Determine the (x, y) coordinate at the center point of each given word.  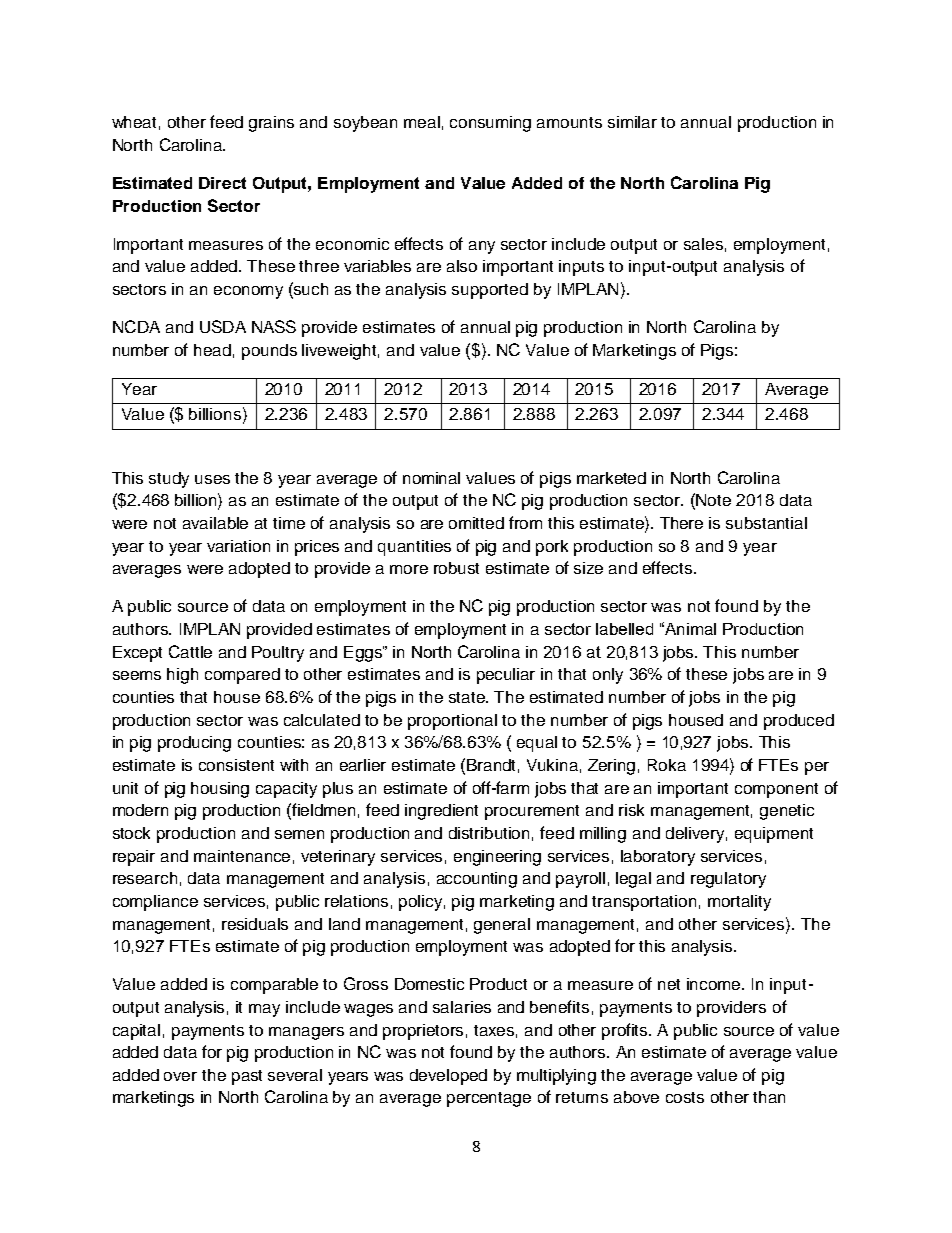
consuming (490, 124)
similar (632, 122)
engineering (497, 858)
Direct (222, 183)
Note (713, 500)
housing (220, 790)
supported (490, 291)
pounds (269, 352)
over (180, 1076)
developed (448, 1077)
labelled (624, 629)
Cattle (190, 651)
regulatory (728, 880)
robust (456, 568)
